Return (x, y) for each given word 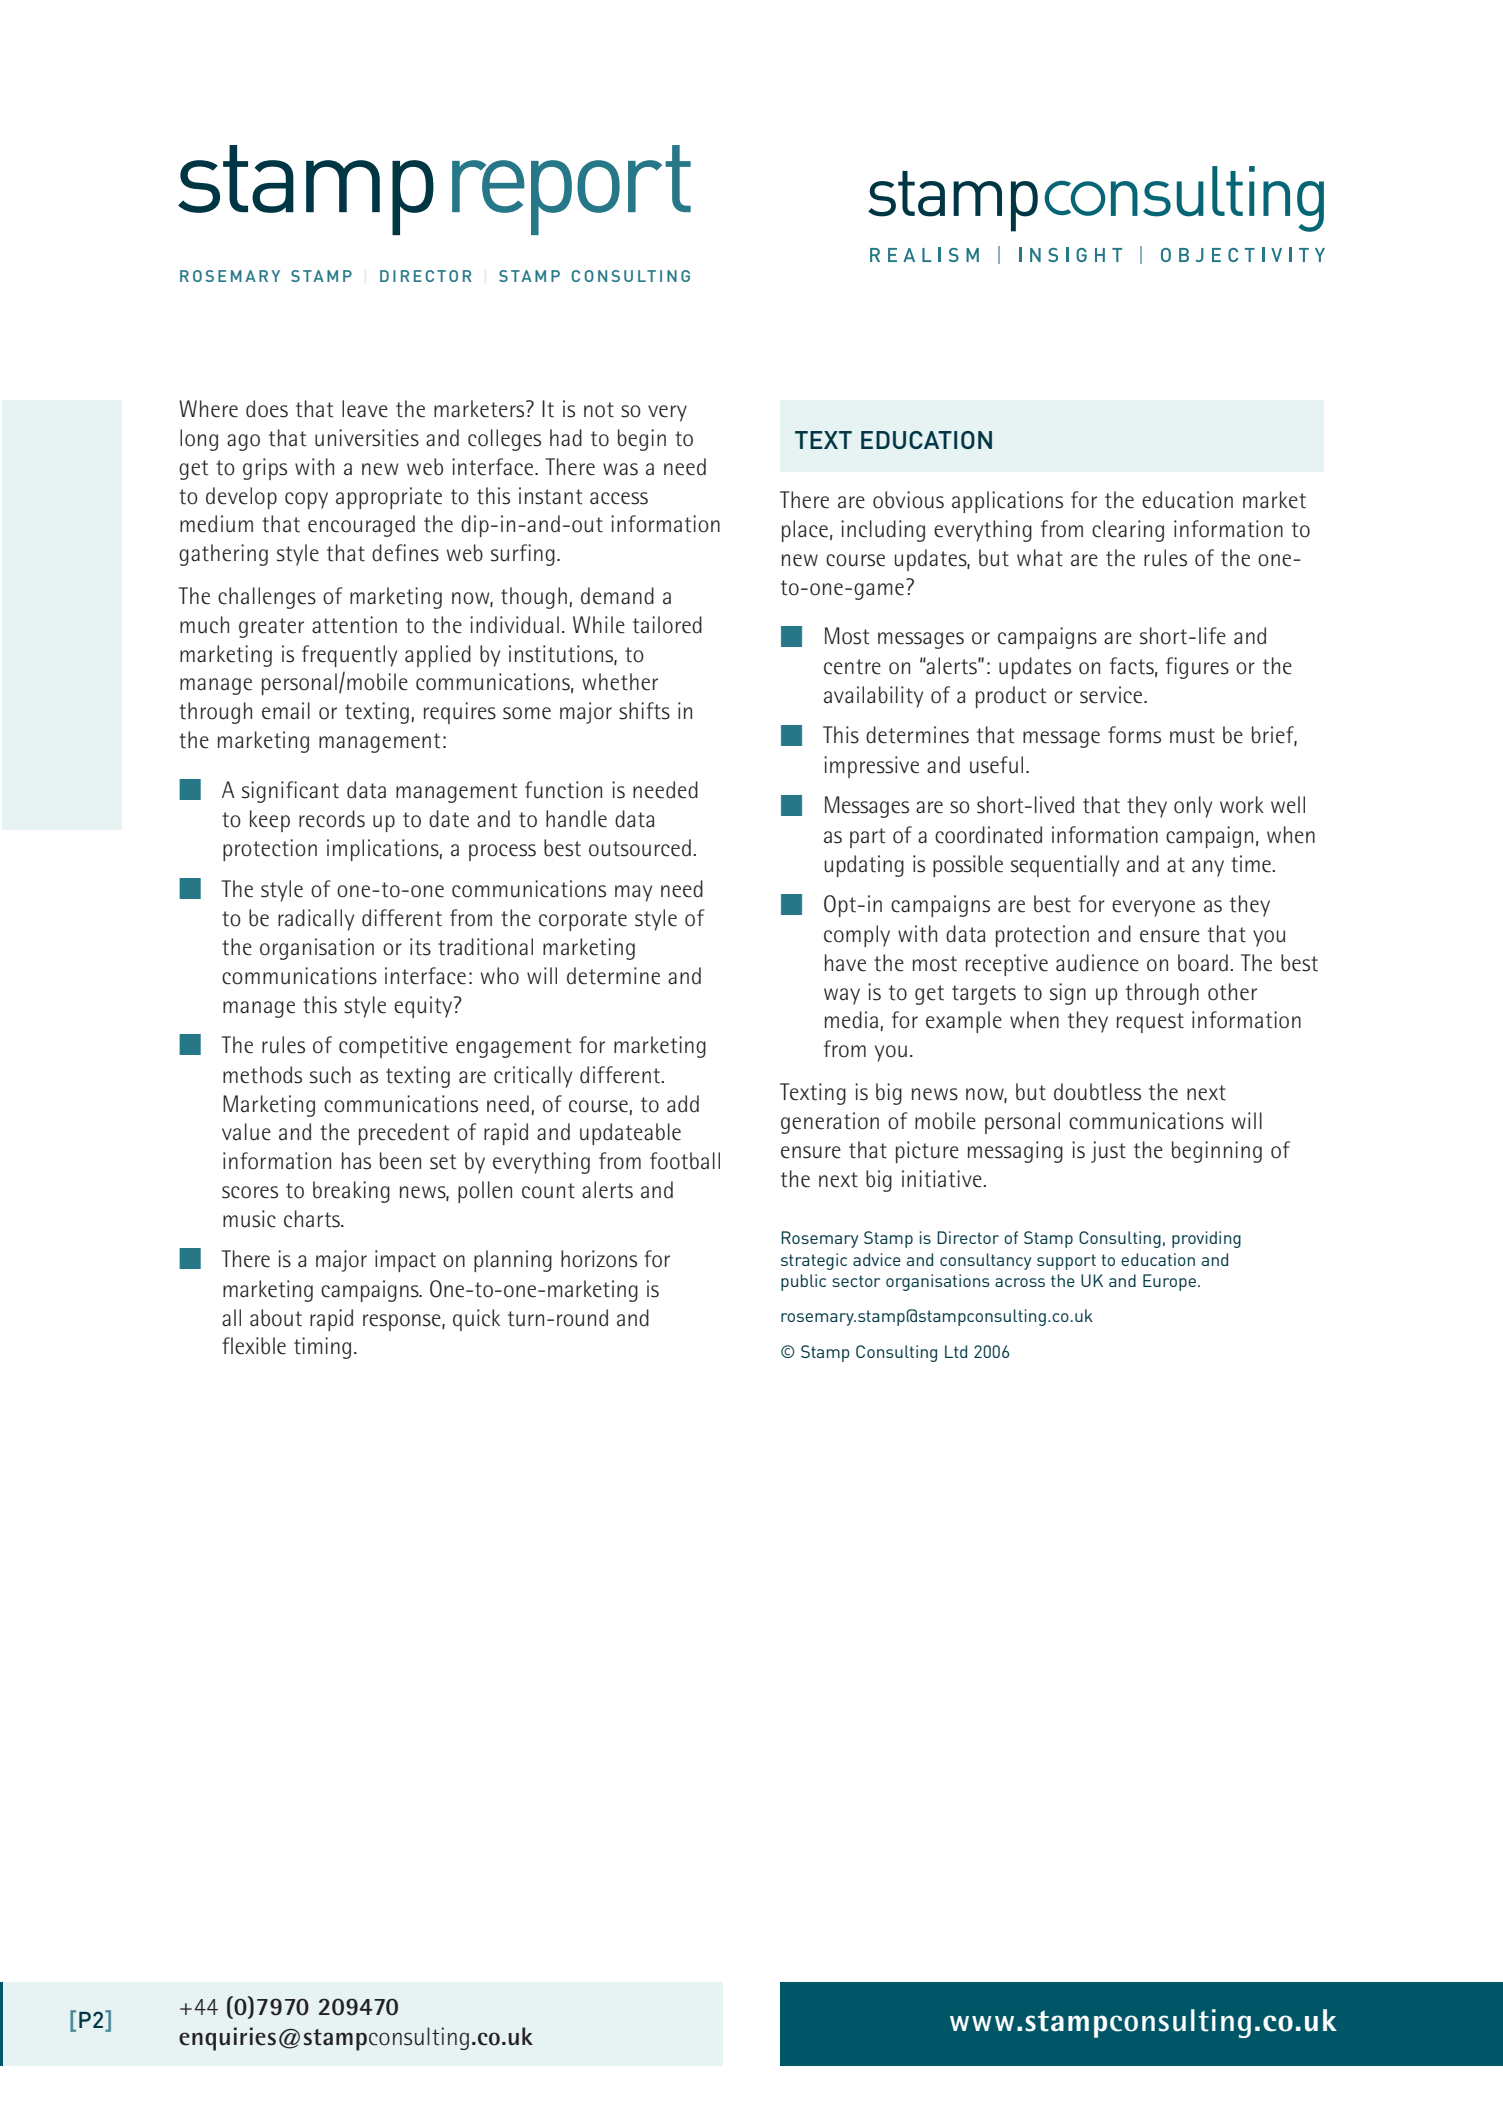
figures (1197, 668)
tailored (667, 625)
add (683, 1104)
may (633, 893)
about (276, 1318)
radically (316, 920)
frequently (349, 656)
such (330, 1075)
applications (1007, 502)
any (1208, 868)
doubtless (1097, 1092)
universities (367, 438)
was (620, 469)
